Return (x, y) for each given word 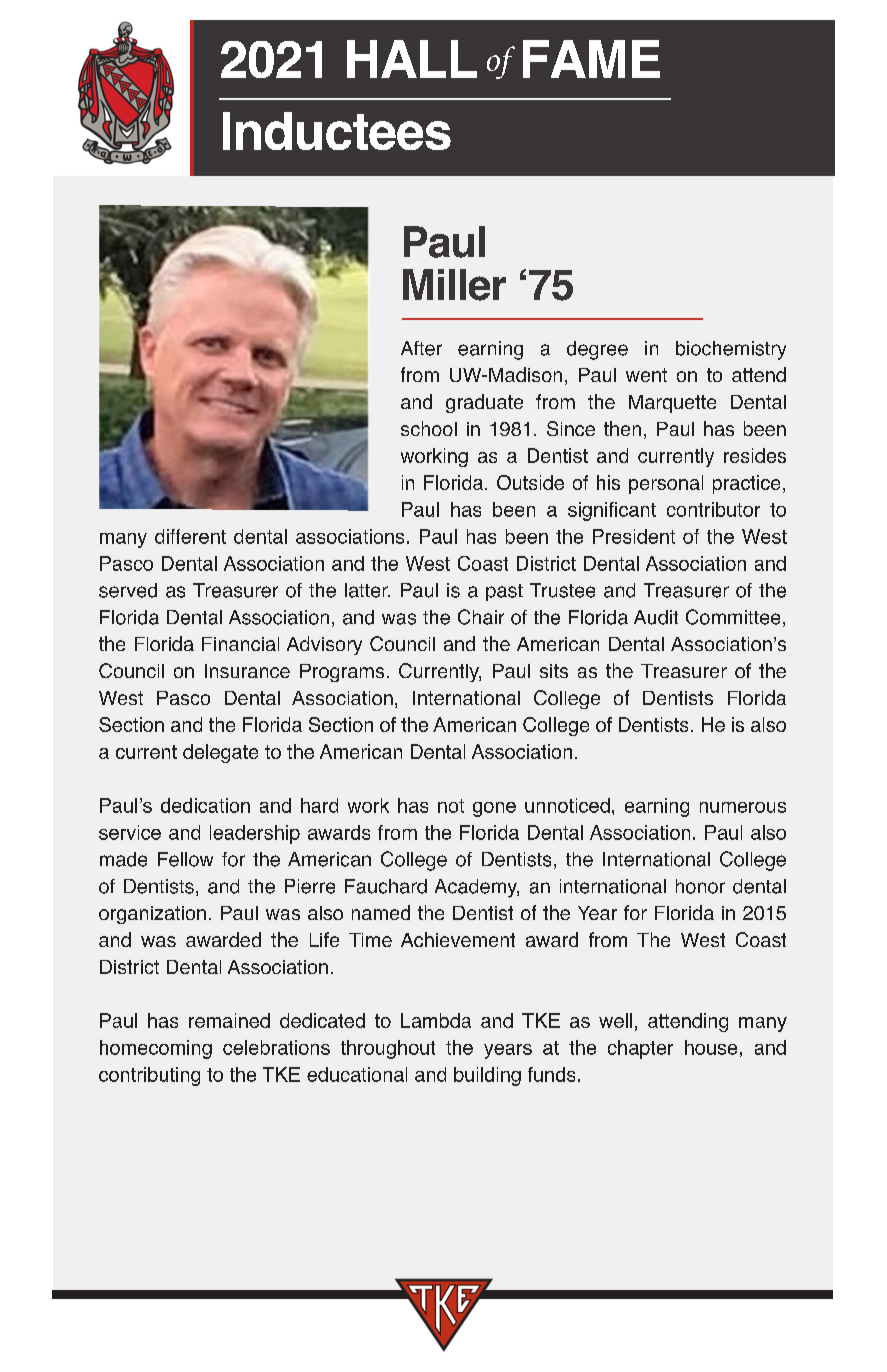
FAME (591, 59)
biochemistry (731, 350)
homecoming (156, 1049)
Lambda (436, 1020)
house (711, 1047)
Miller (454, 285)
